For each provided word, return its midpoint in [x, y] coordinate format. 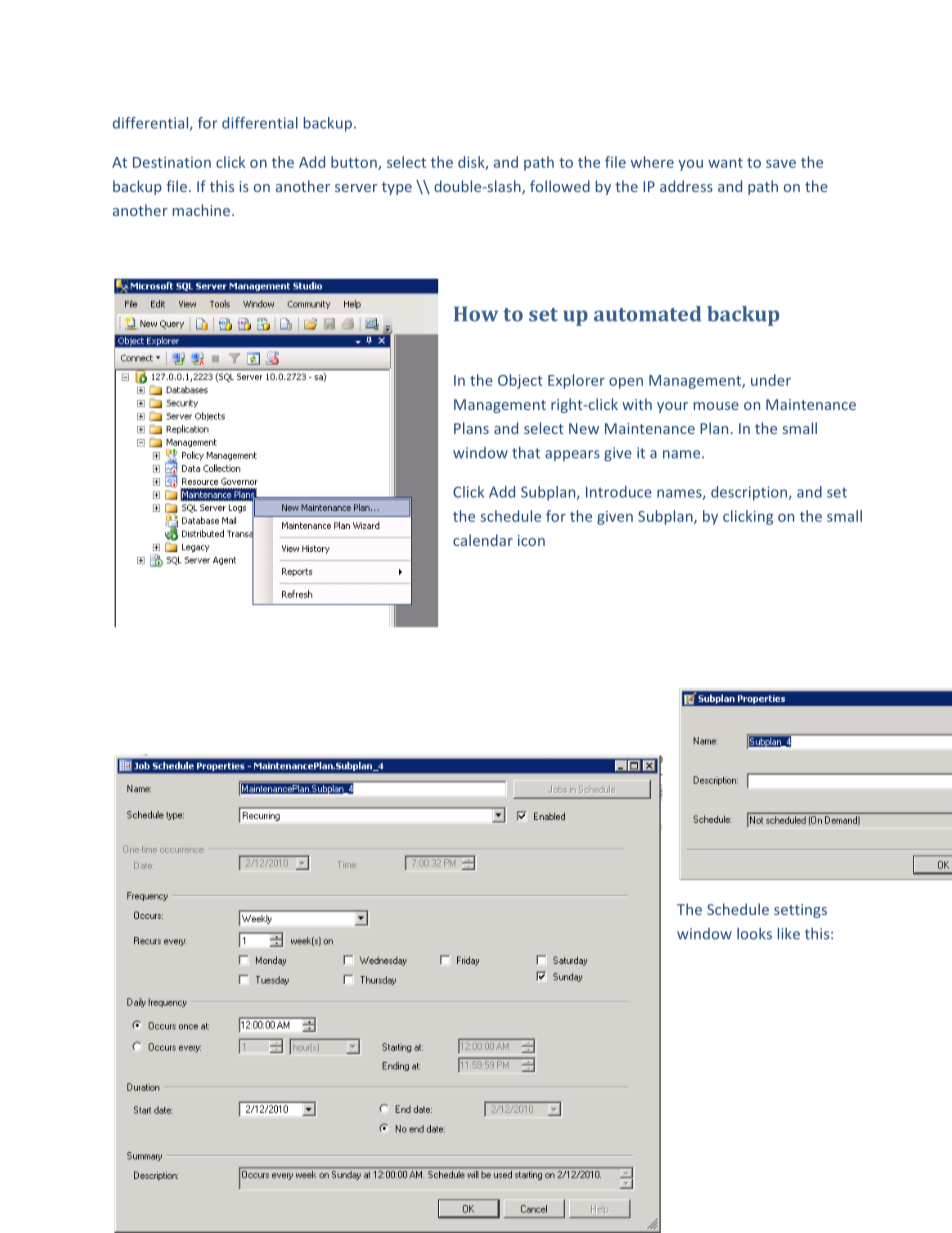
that [526, 452]
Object [520, 381]
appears [572, 455]
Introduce [619, 492]
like [789, 933]
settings [800, 911]
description [750, 493]
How [476, 314]
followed [560, 186]
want [725, 163]
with [637, 404]
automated [647, 314]
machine [203, 210]
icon [531, 540]
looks [754, 934]
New [584, 428]
